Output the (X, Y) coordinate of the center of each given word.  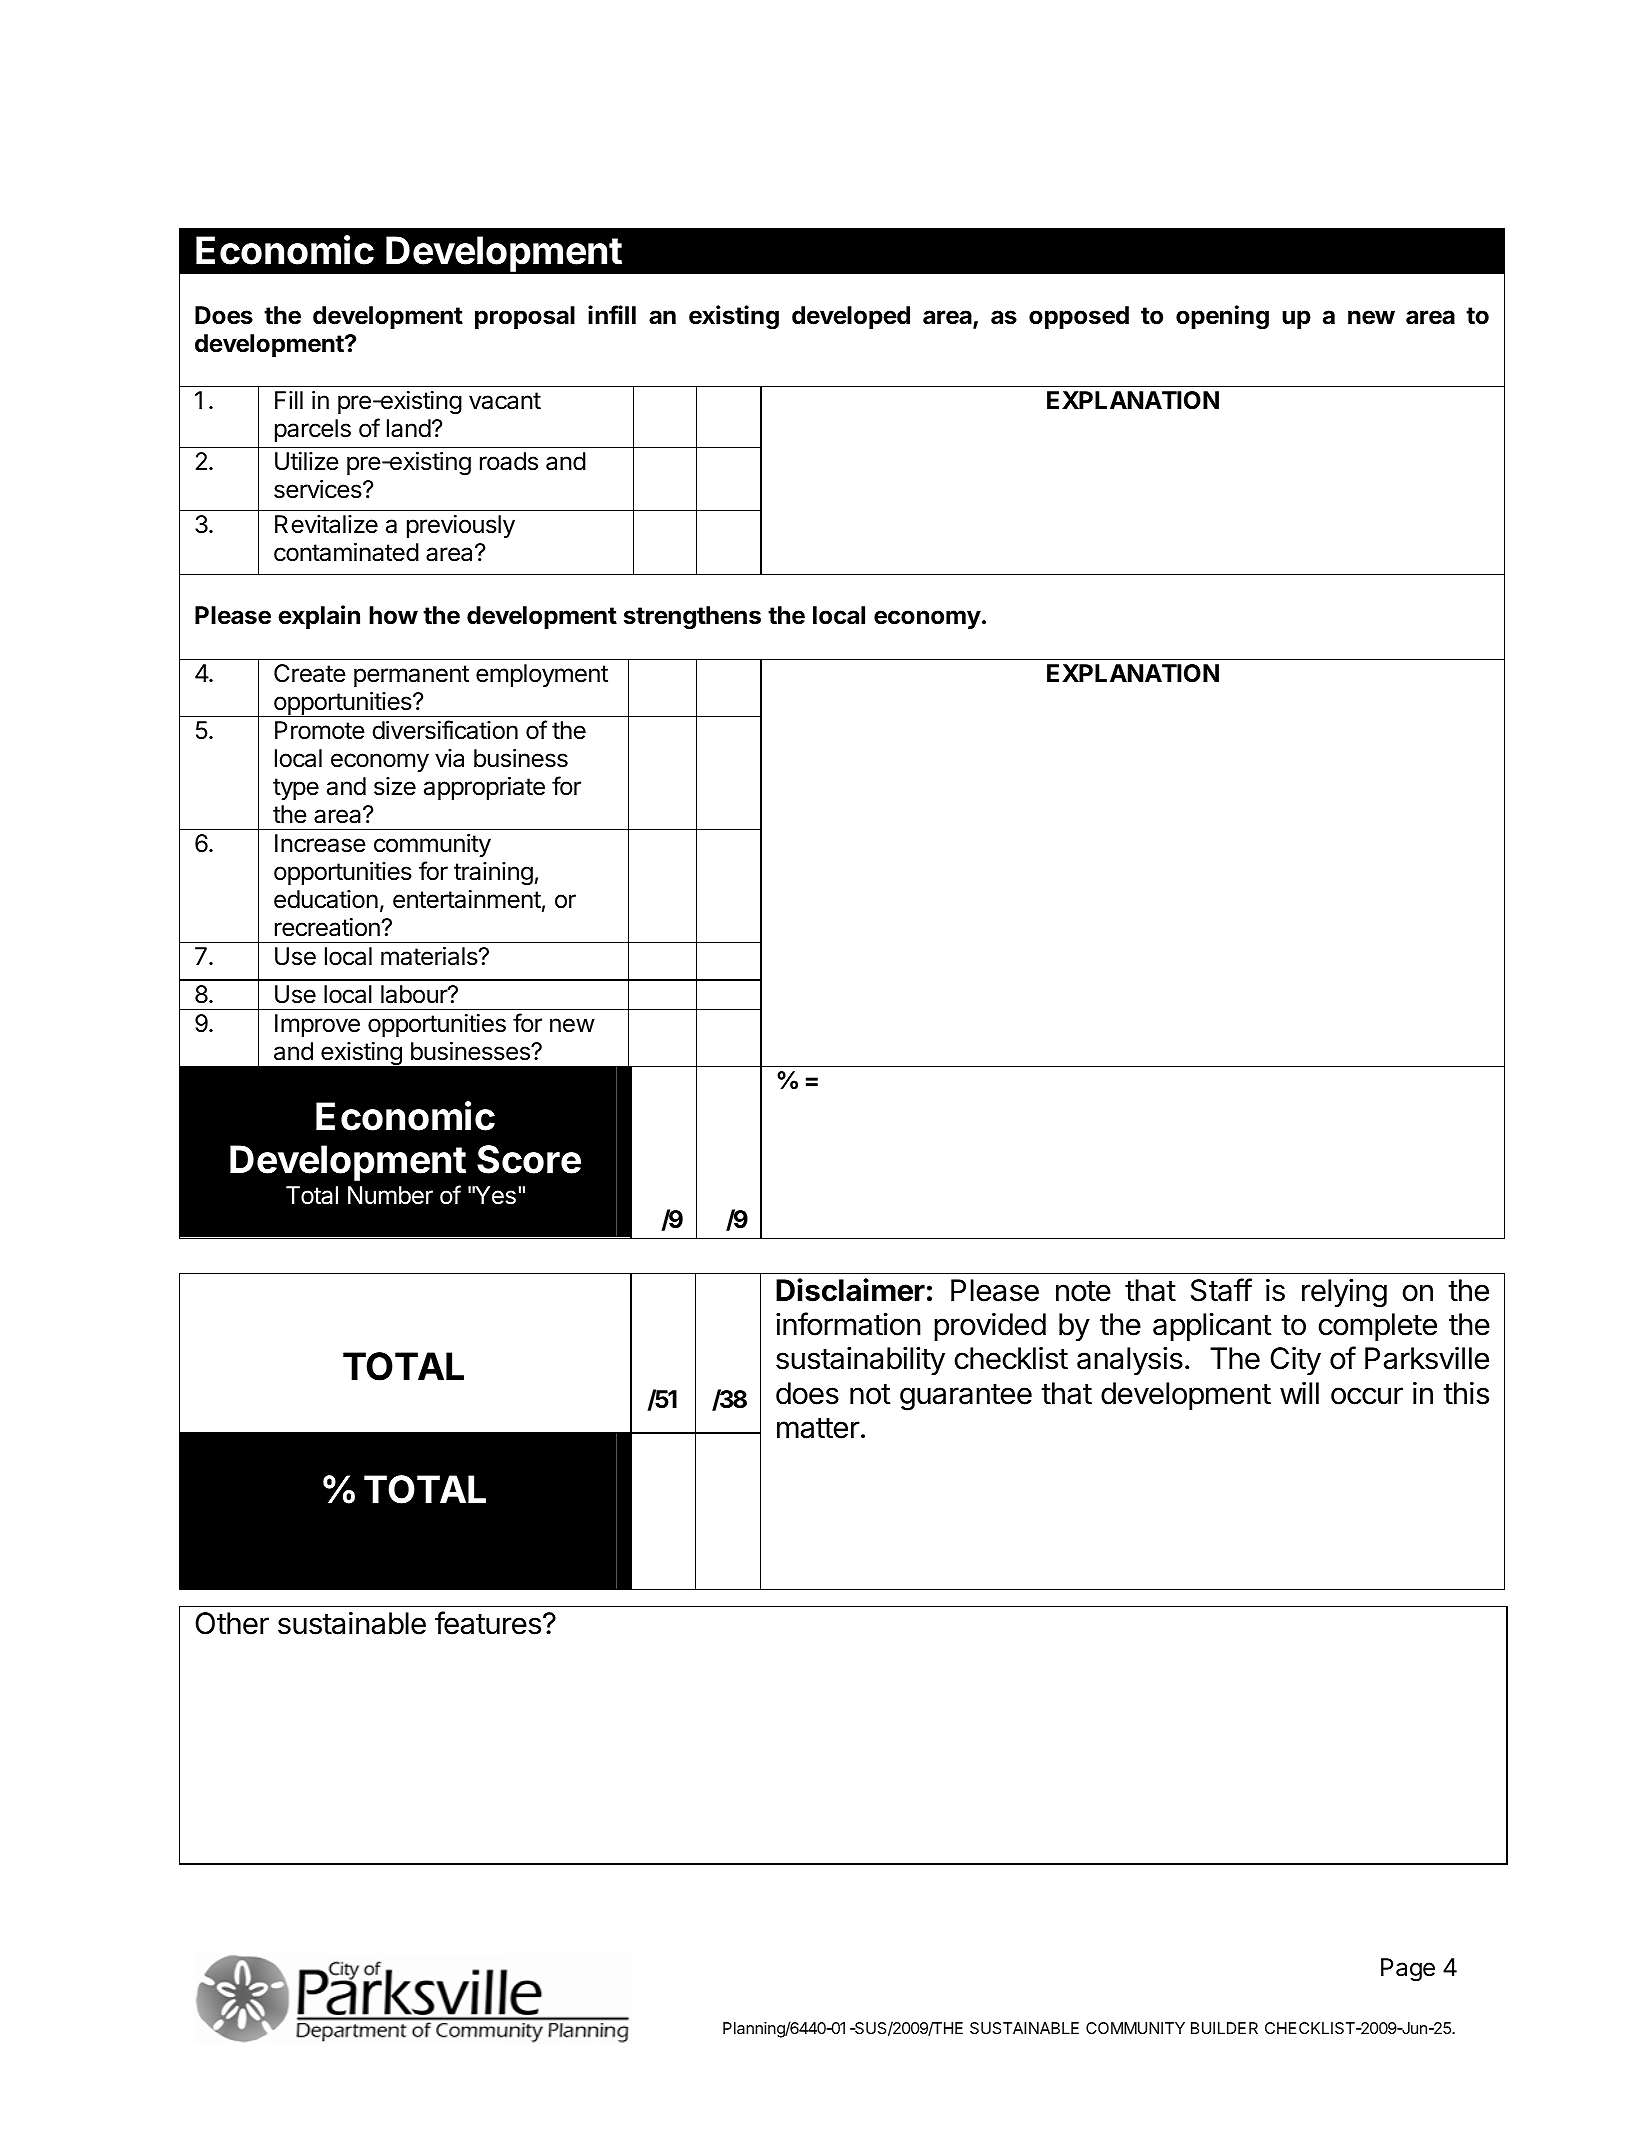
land (409, 428)
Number (390, 1195)
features (488, 1623)
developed (851, 317)
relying (1344, 1293)
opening (1222, 317)
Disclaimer (850, 1290)
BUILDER (1224, 2028)
